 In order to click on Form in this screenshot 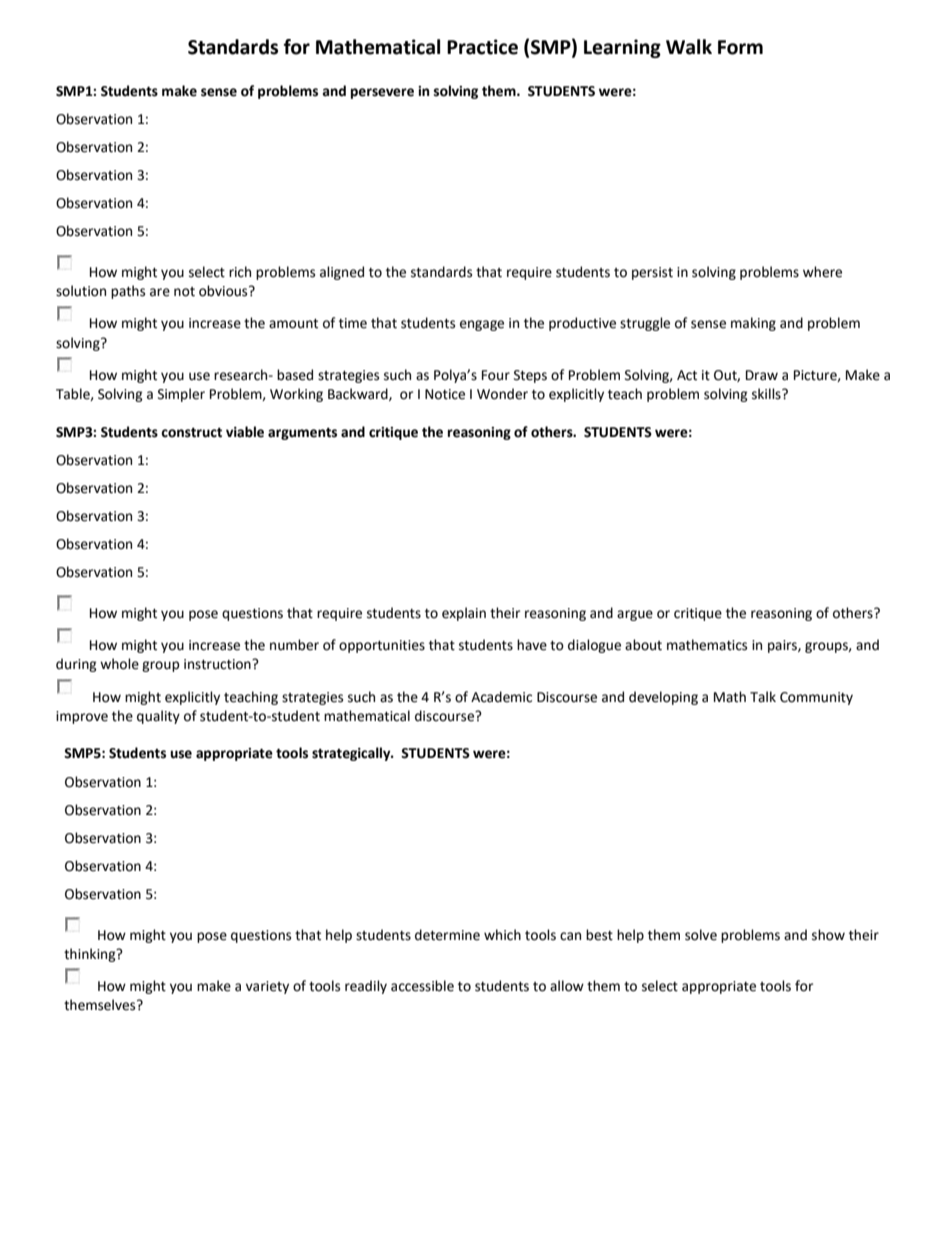, I will do `click(740, 47)`.
